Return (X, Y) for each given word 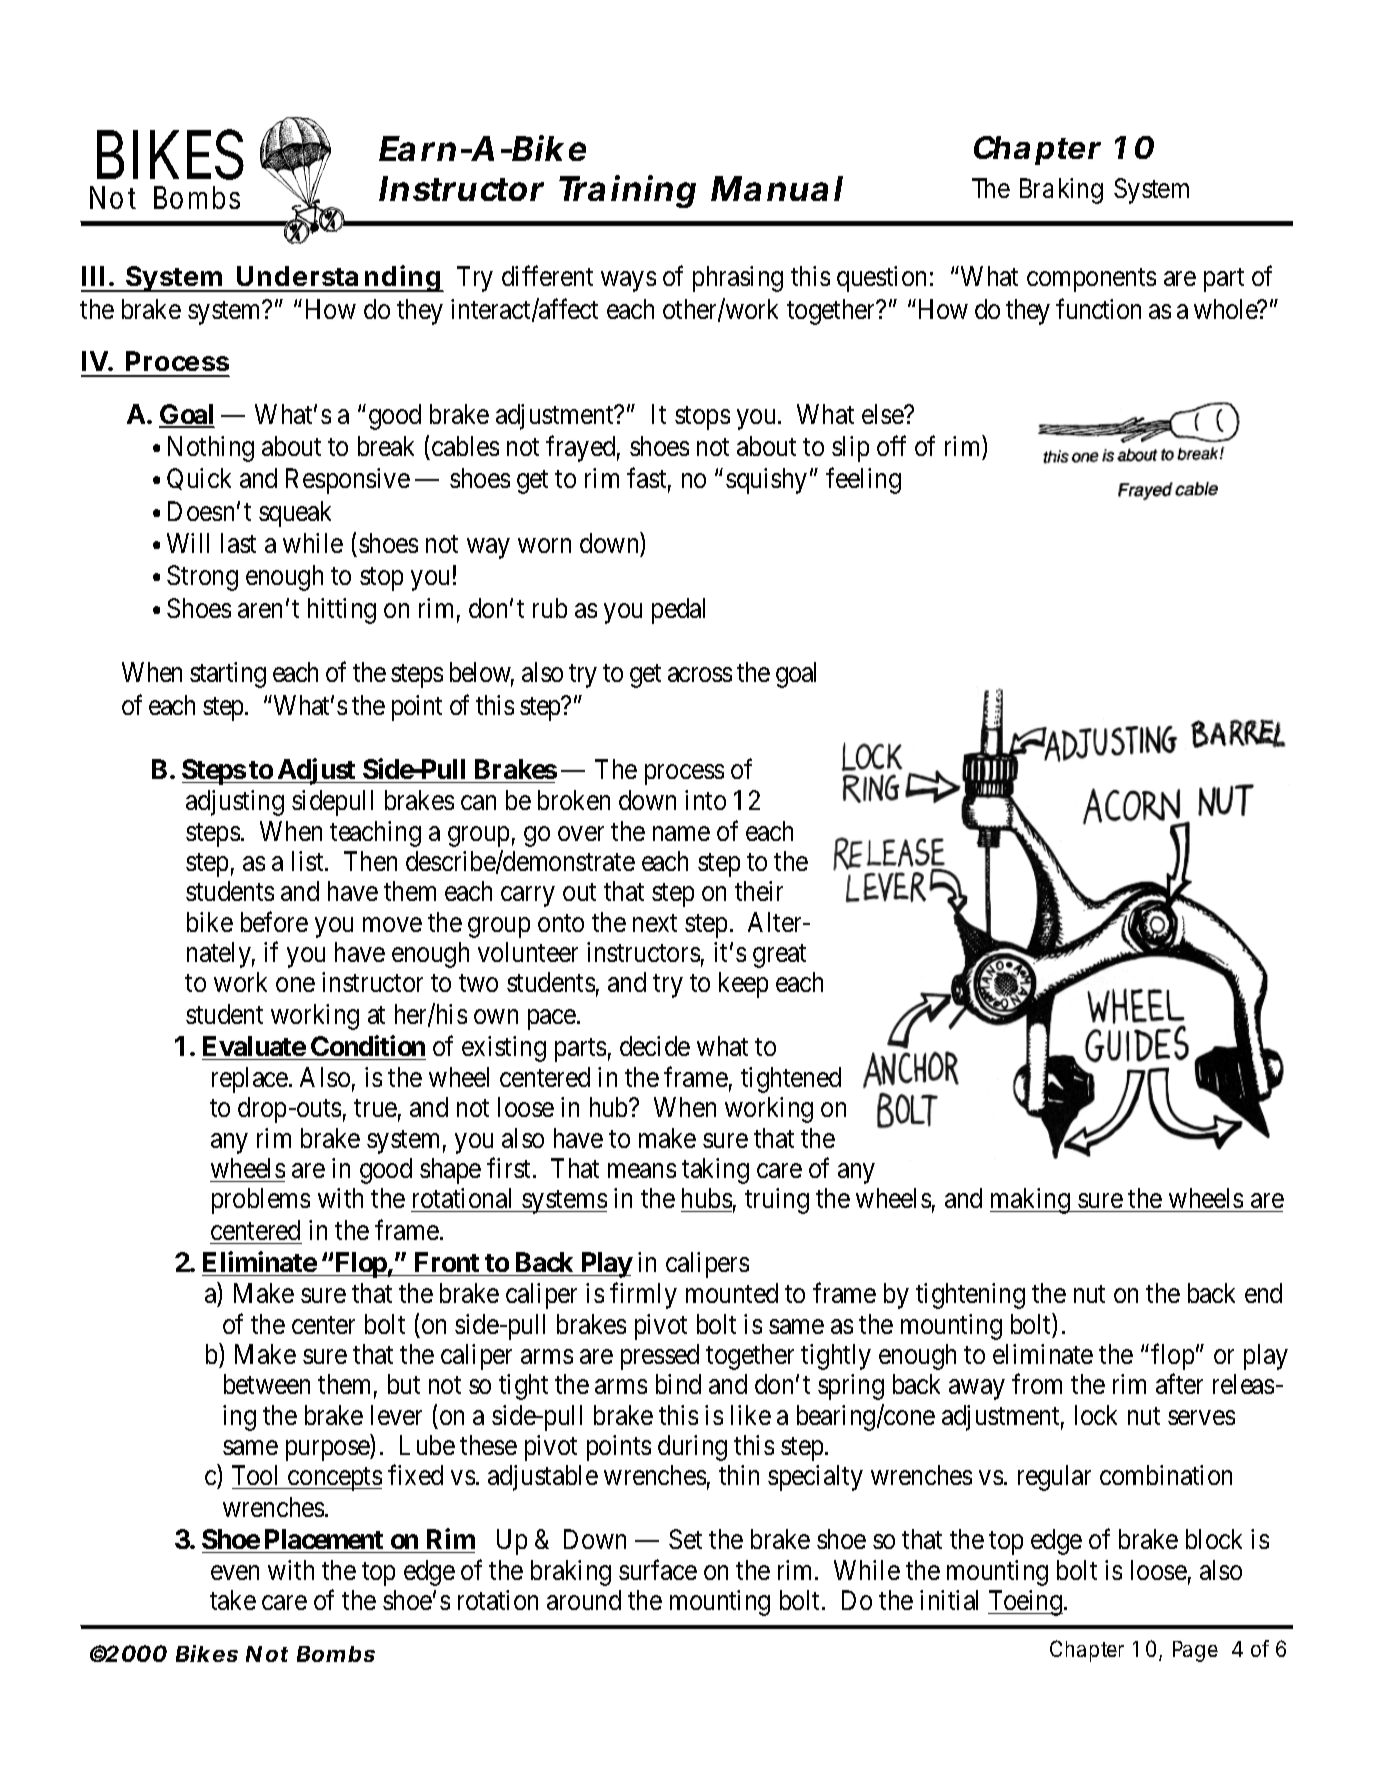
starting (228, 675)
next (655, 923)
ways (628, 282)
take (233, 1600)
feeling (863, 481)
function (1098, 308)
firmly (643, 1296)
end (1263, 1293)
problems (261, 1201)
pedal (678, 611)
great (779, 956)
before (274, 921)
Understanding (339, 278)
